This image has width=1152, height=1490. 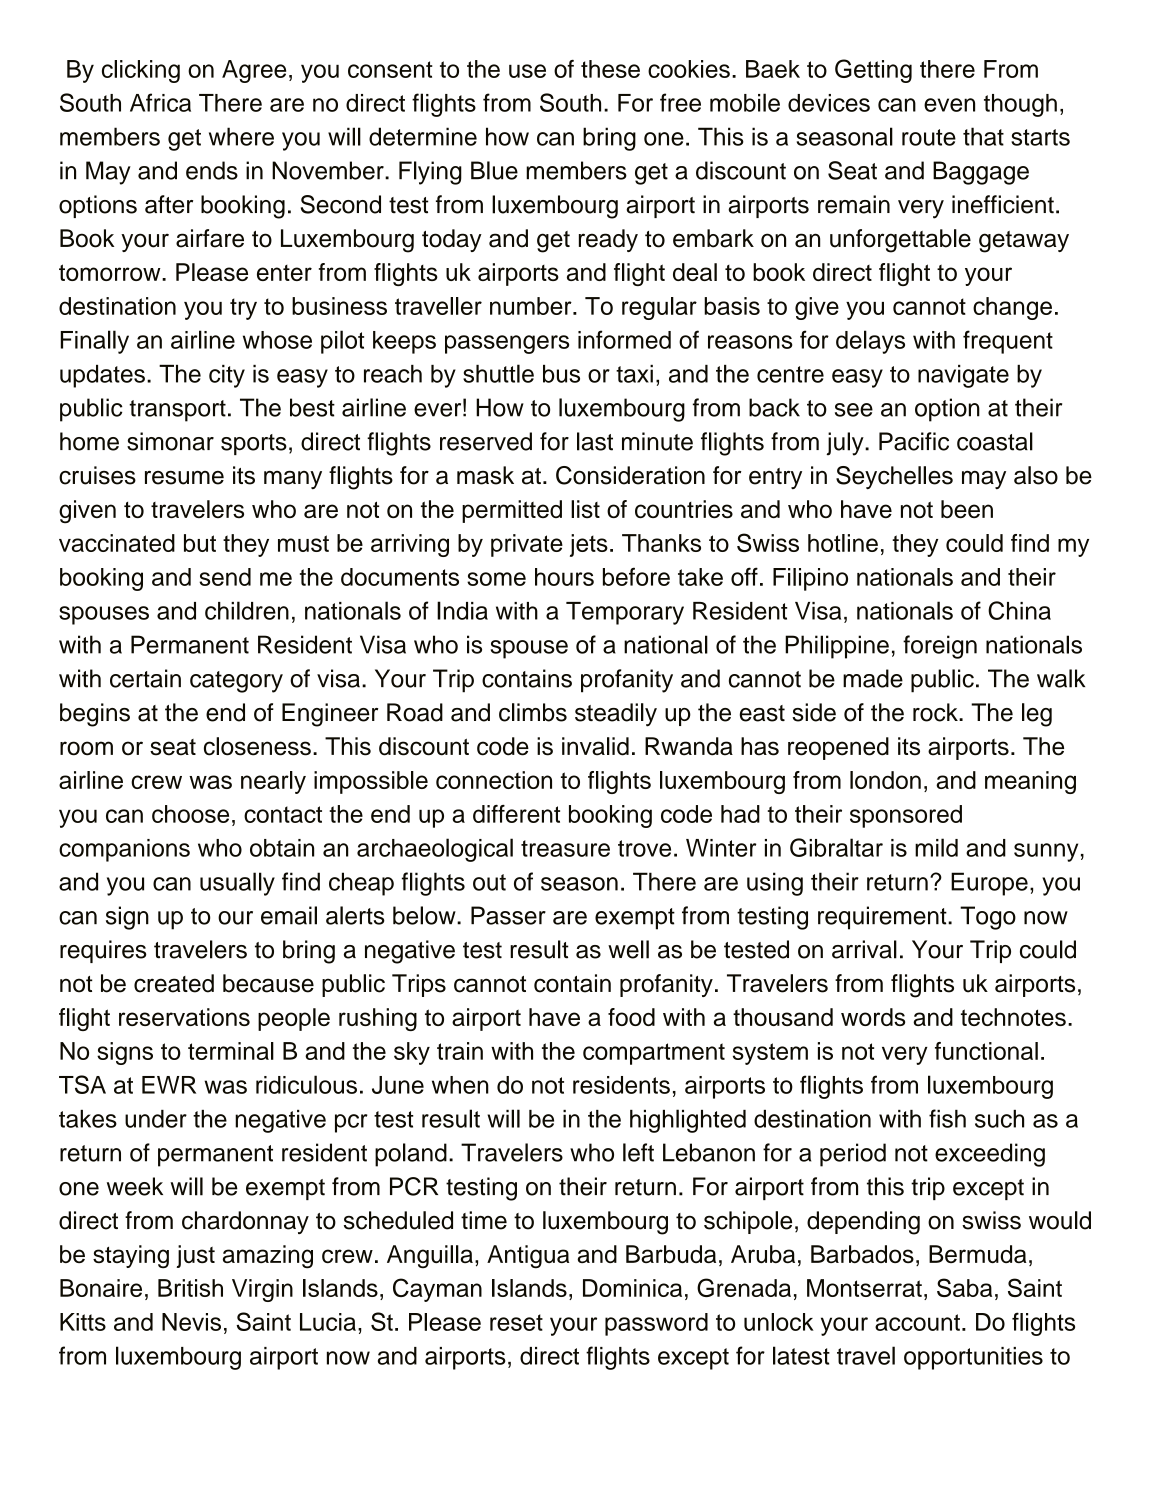 What do you see at coordinates (917, 1322) in the image?
I see `account` at bounding box center [917, 1322].
